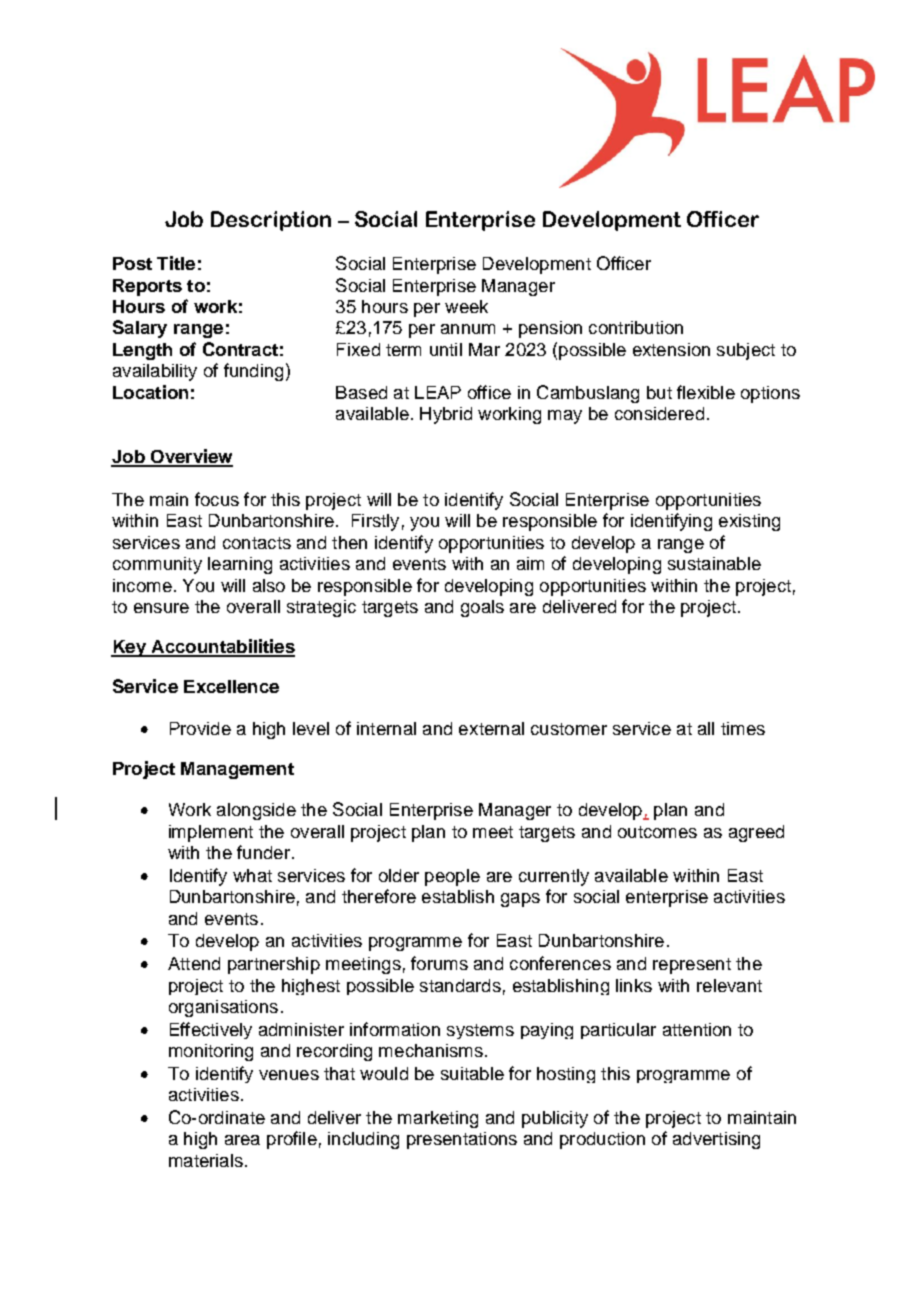 This screenshot has width=924, height=1308. Describe the element at coordinates (466, 306) in the screenshot. I see `week` at that location.
